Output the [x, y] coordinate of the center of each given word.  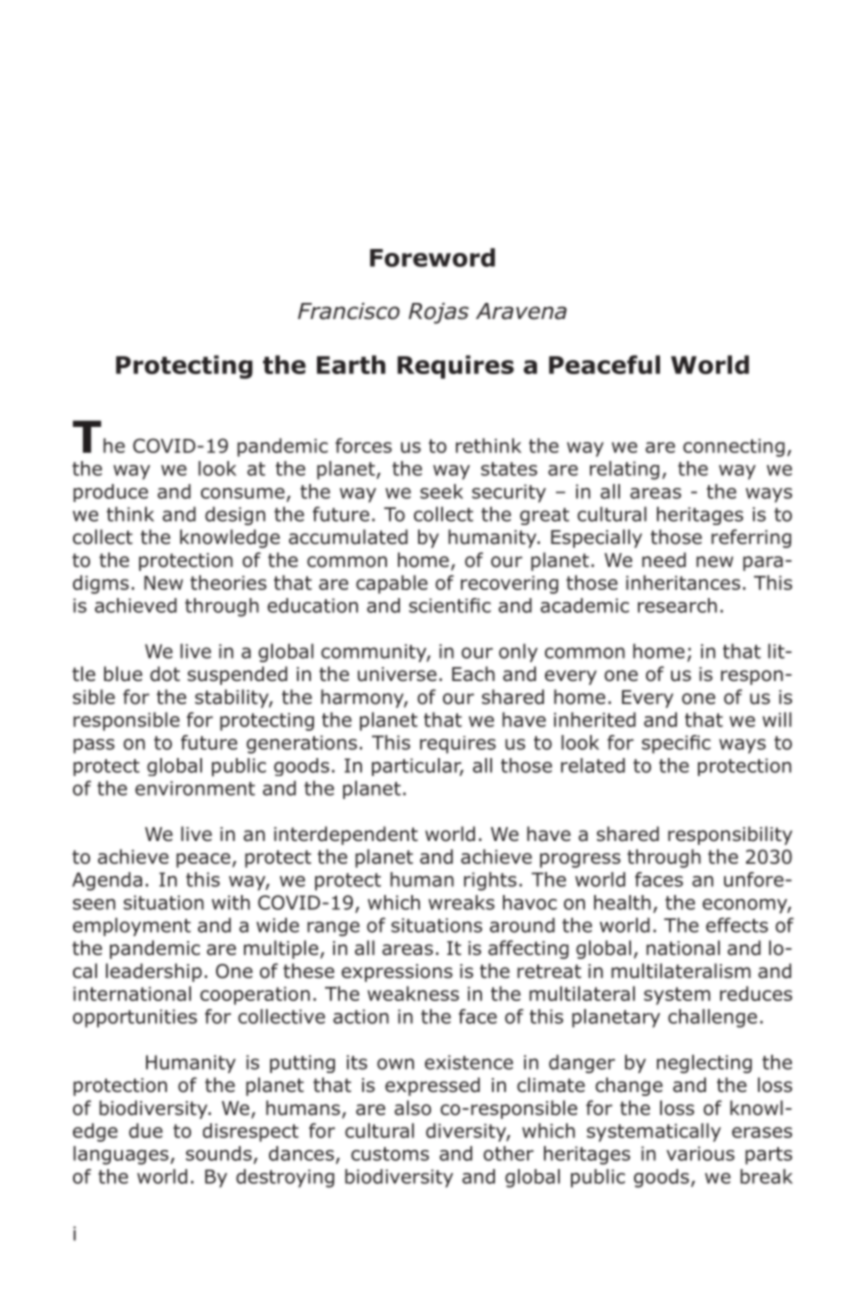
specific [676, 744]
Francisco [349, 311]
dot [165, 674]
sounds [219, 1153]
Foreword [432, 257]
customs [390, 1154]
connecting [734, 448]
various [700, 1153]
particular [418, 767]
